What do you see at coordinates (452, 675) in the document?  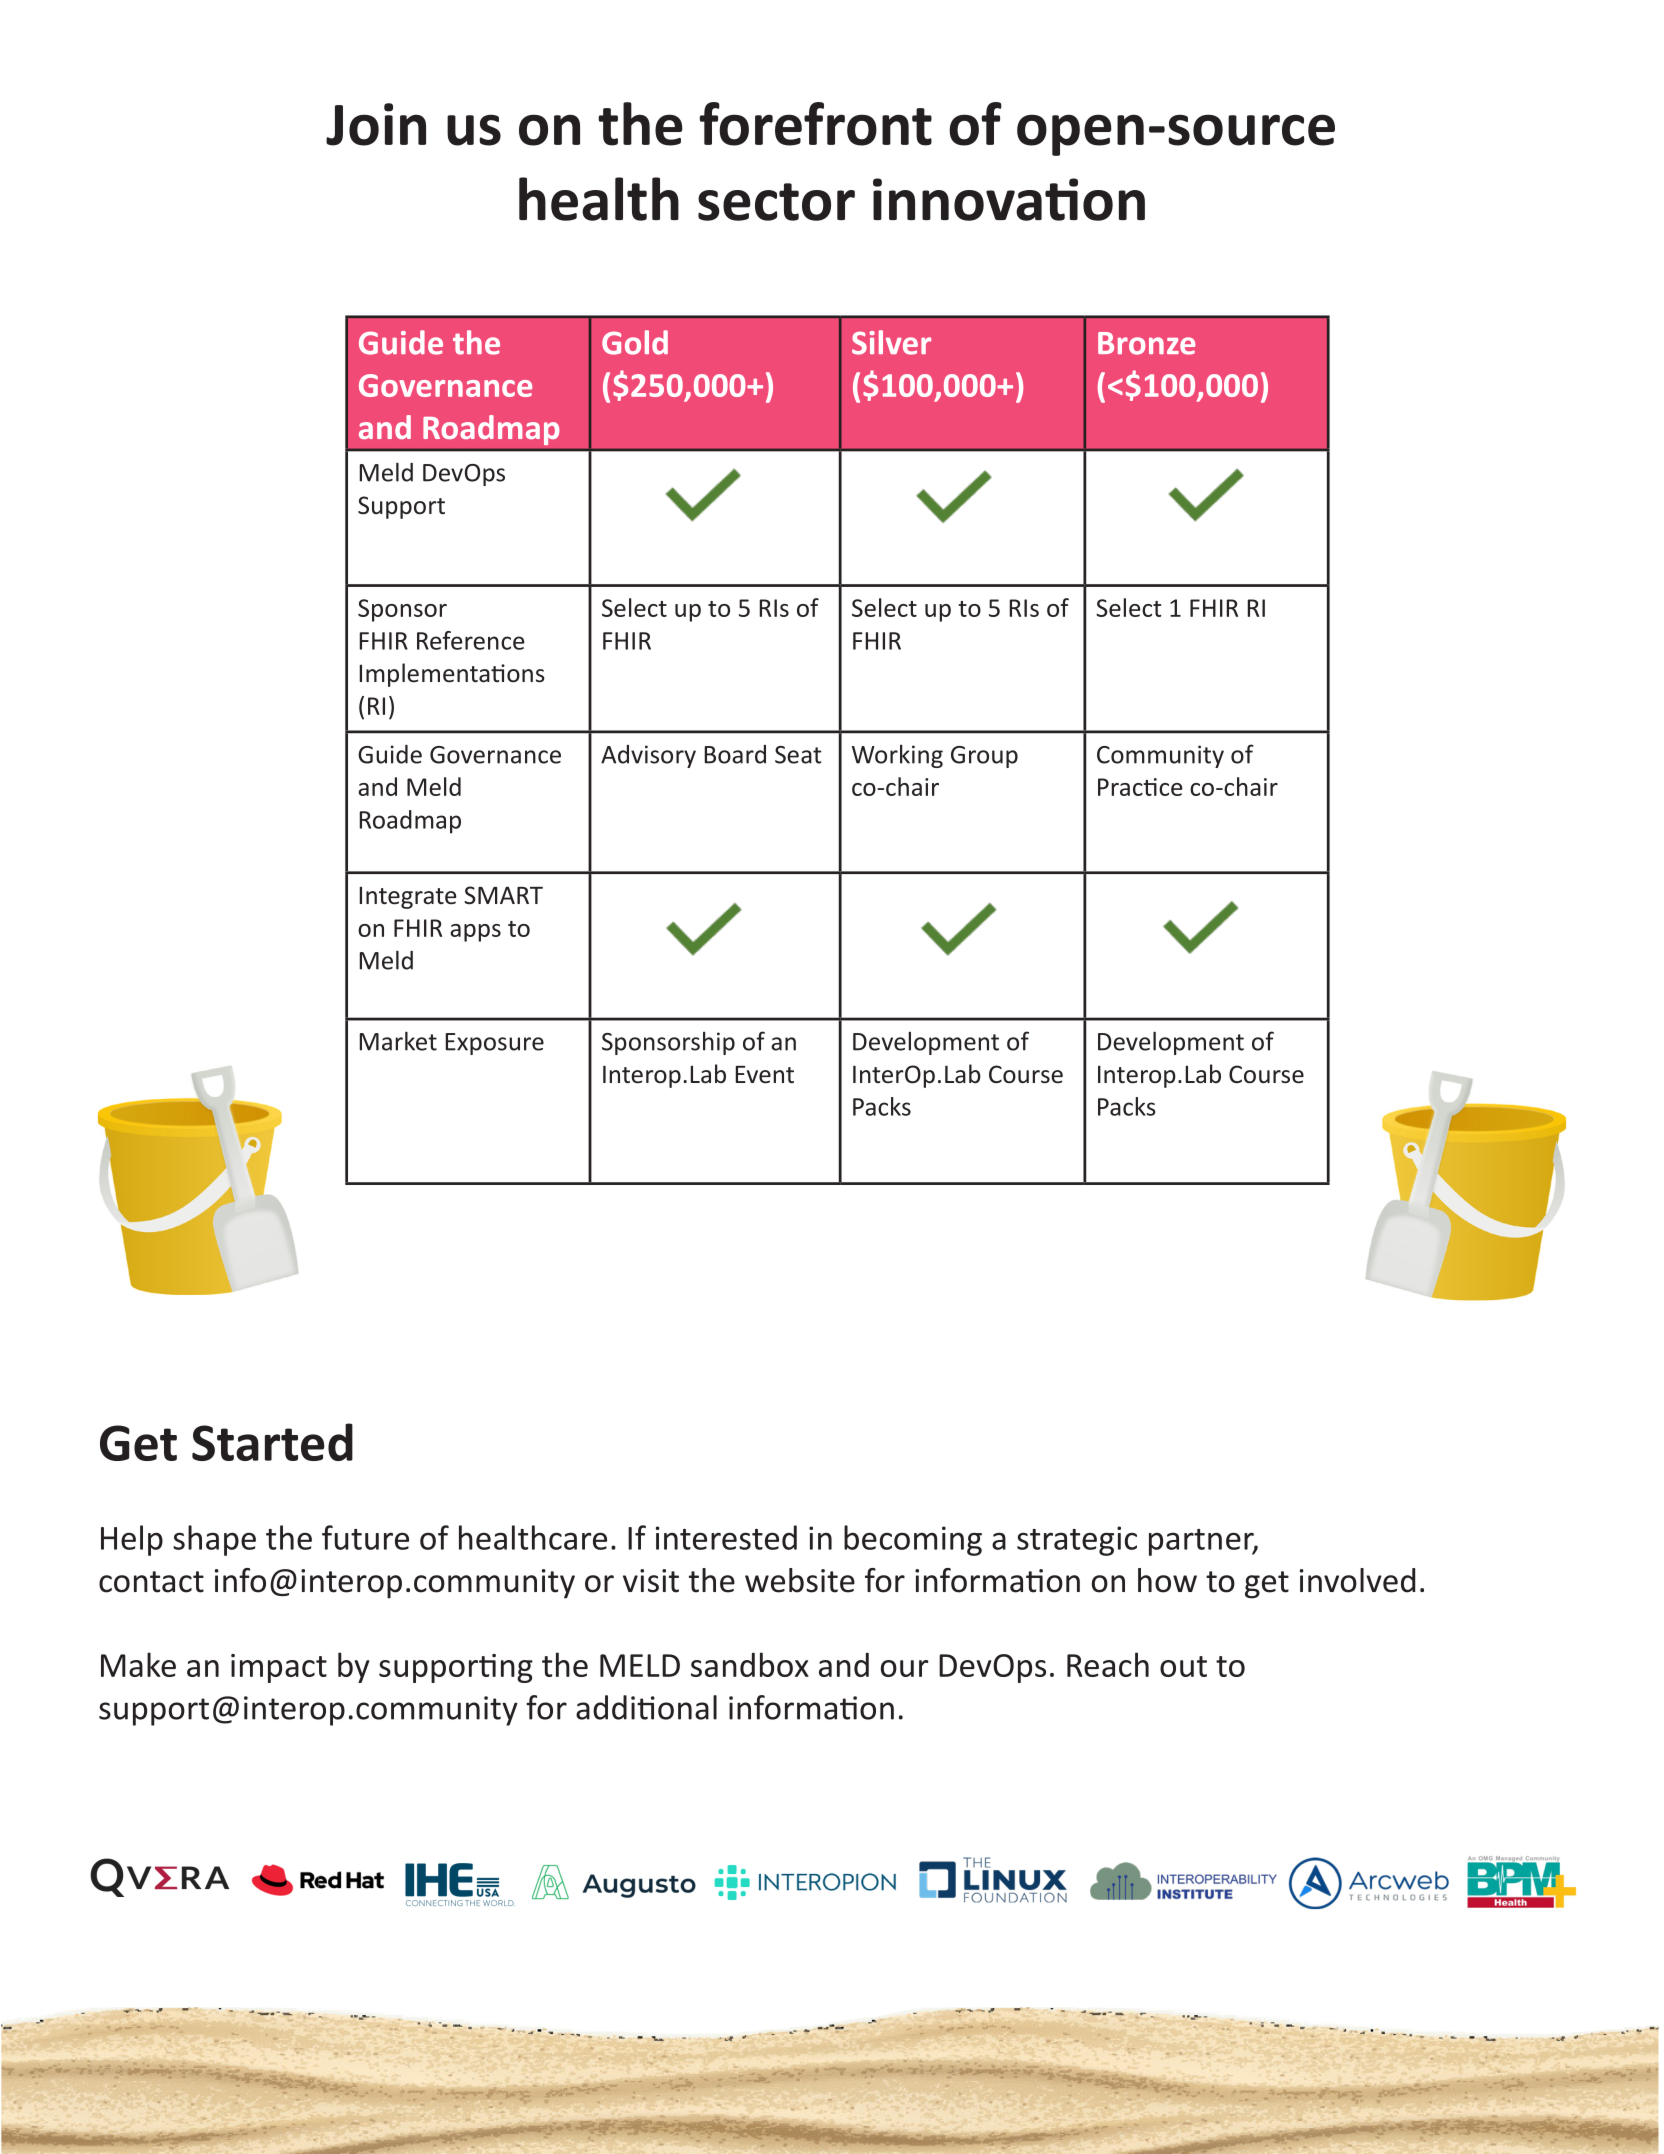 I see `Implementations` at bounding box center [452, 675].
